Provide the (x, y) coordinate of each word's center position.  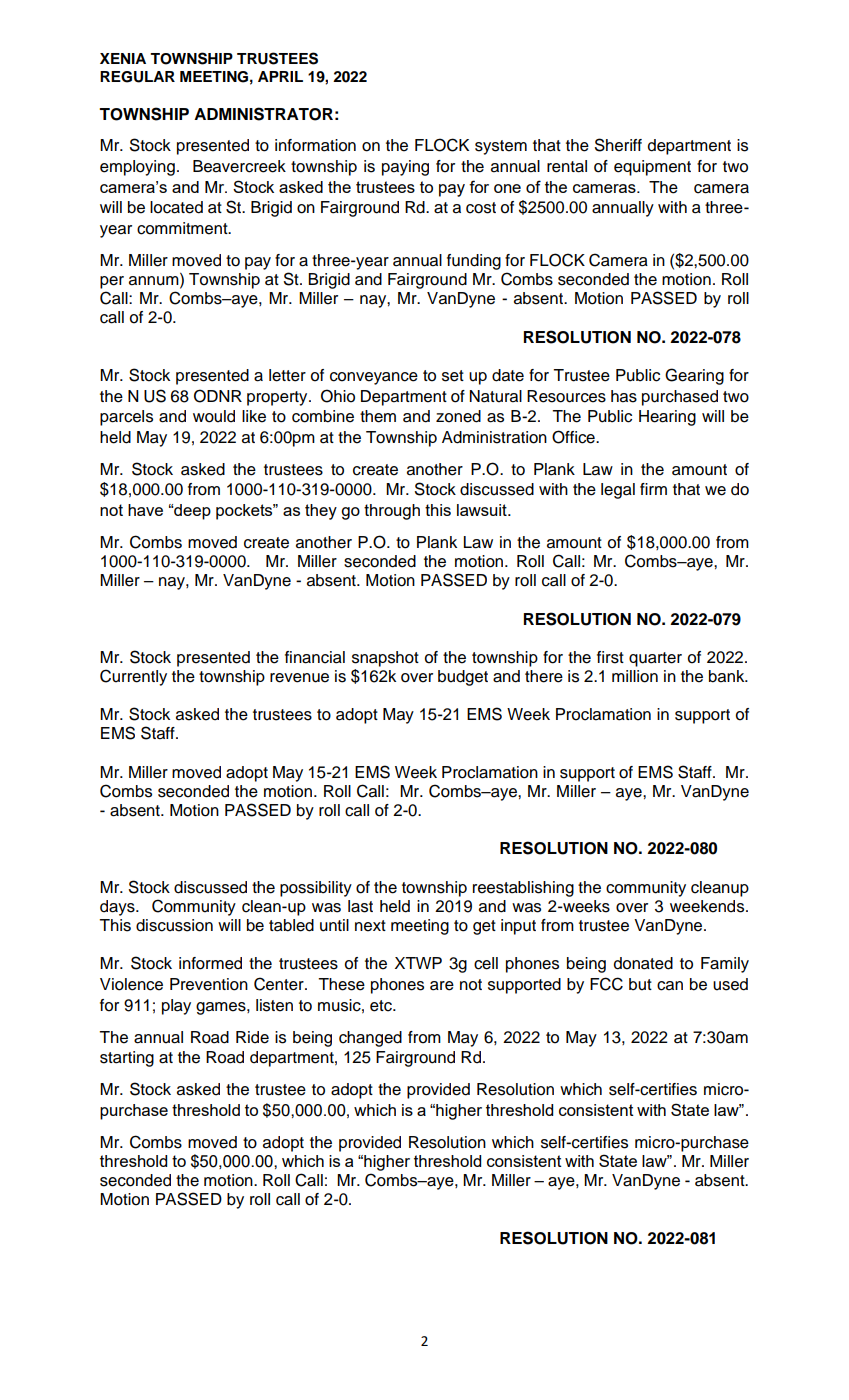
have (145, 510)
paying (405, 168)
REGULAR (137, 77)
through (392, 512)
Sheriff (618, 145)
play (176, 1007)
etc (382, 1006)
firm (653, 489)
